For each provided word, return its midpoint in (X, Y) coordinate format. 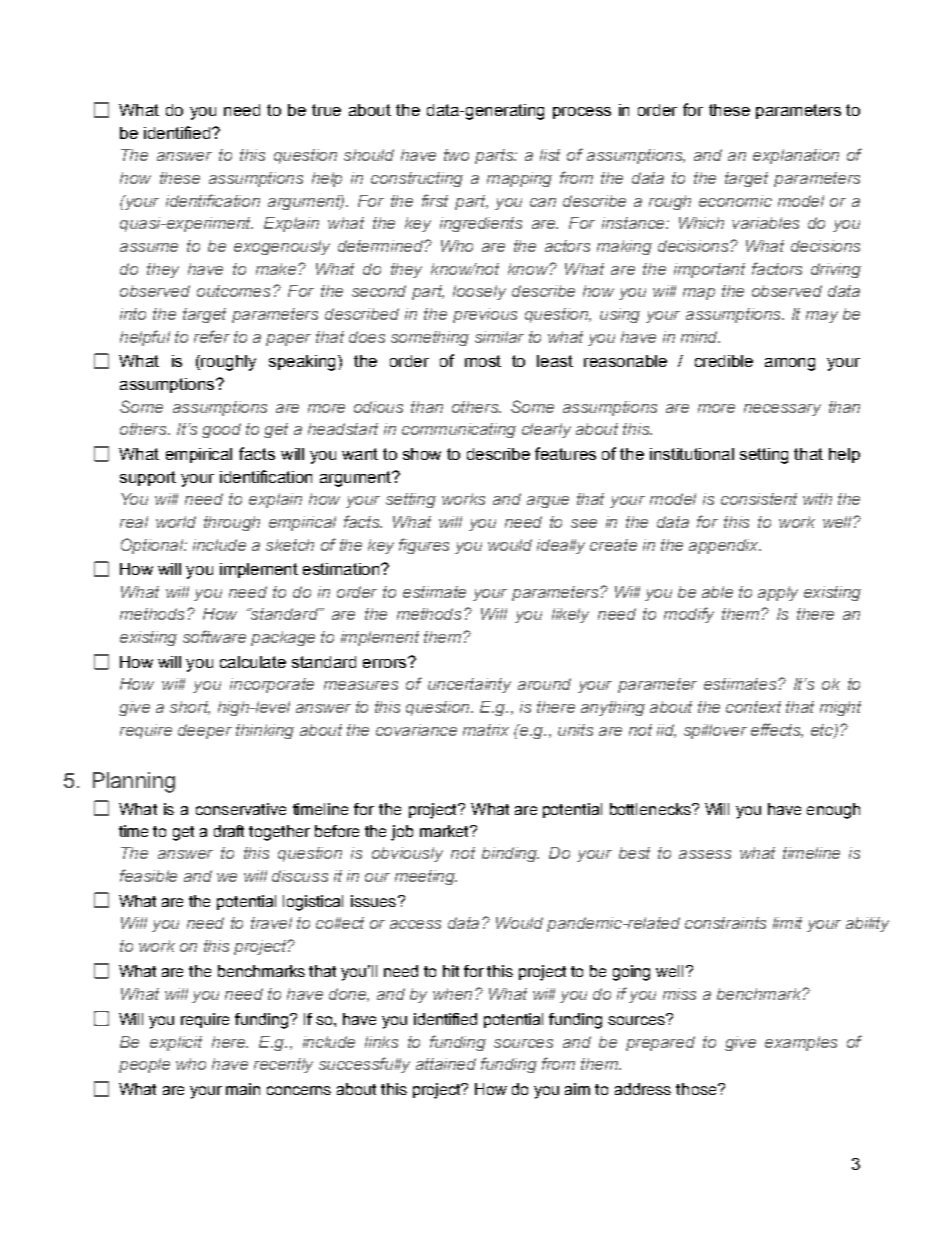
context (753, 707)
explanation (796, 156)
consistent (759, 499)
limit (787, 923)
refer (212, 336)
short (190, 708)
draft (229, 831)
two (456, 155)
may (822, 317)
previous (485, 315)
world (176, 522)
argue (548, 502)
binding (510, 854)
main (243, 1089)
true (326, 110)
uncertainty (469, 685)
